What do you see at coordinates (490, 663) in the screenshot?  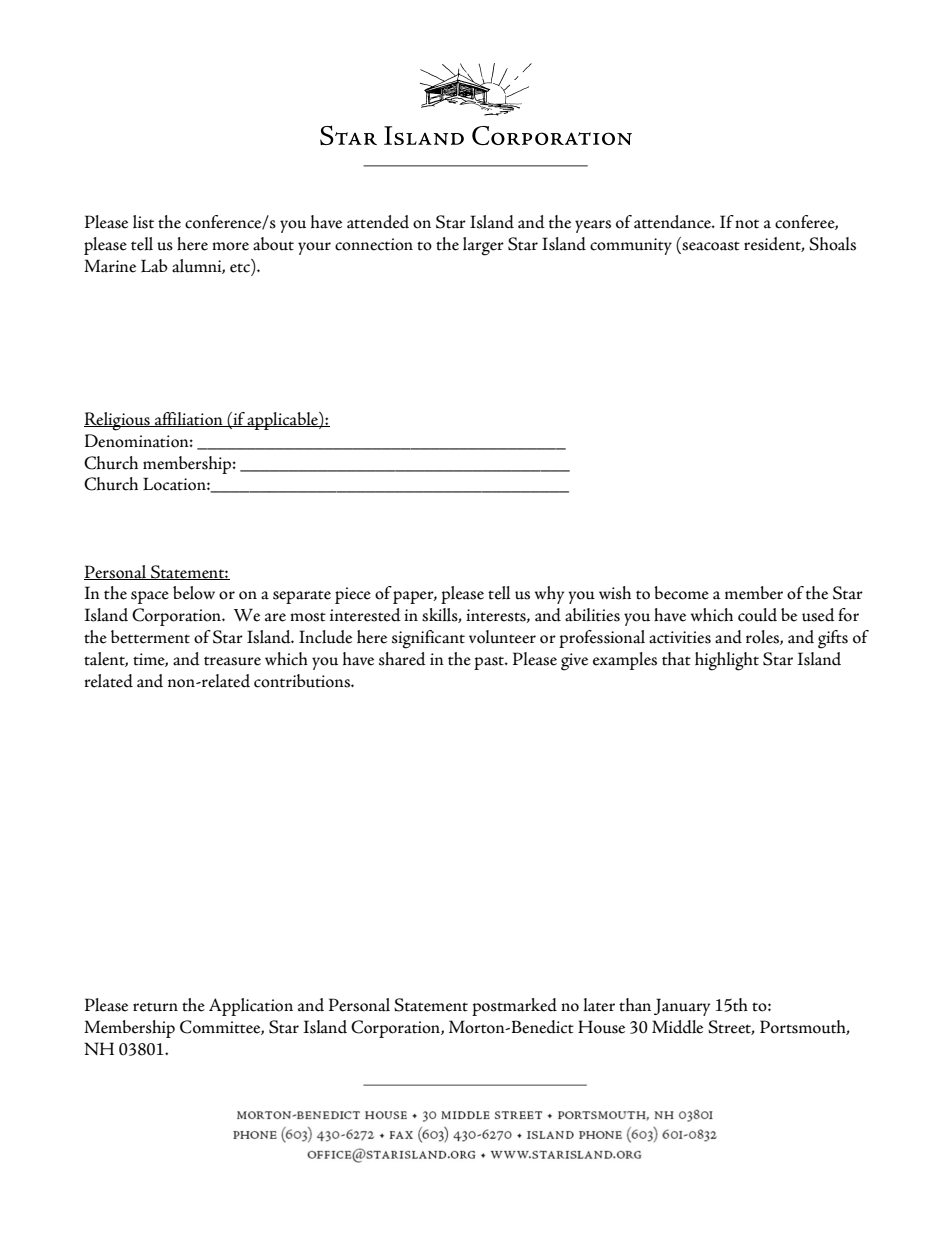 I see `past` at bounding box center [490, 663].
